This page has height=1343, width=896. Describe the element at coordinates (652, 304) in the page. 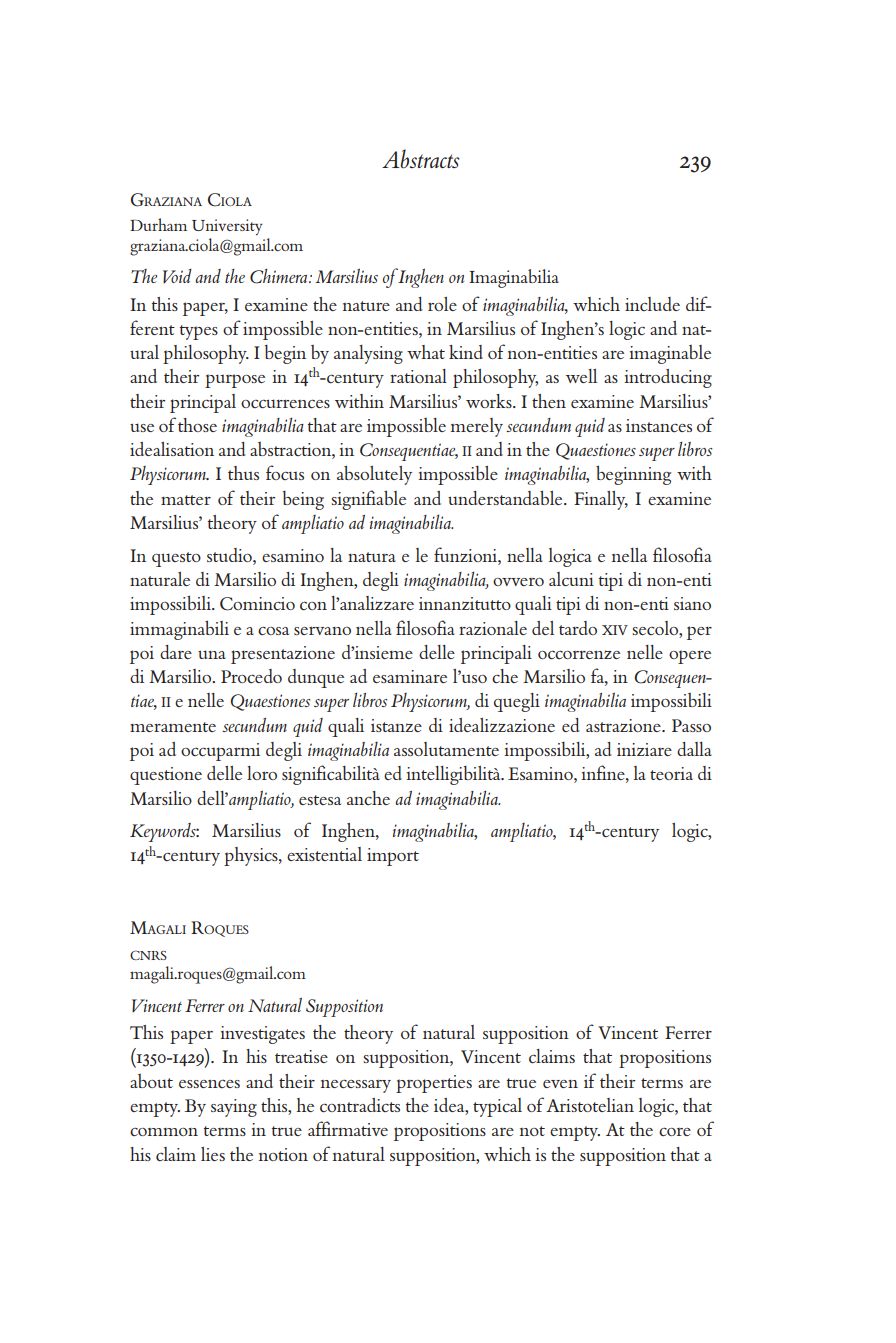

I see `include` at that location.
